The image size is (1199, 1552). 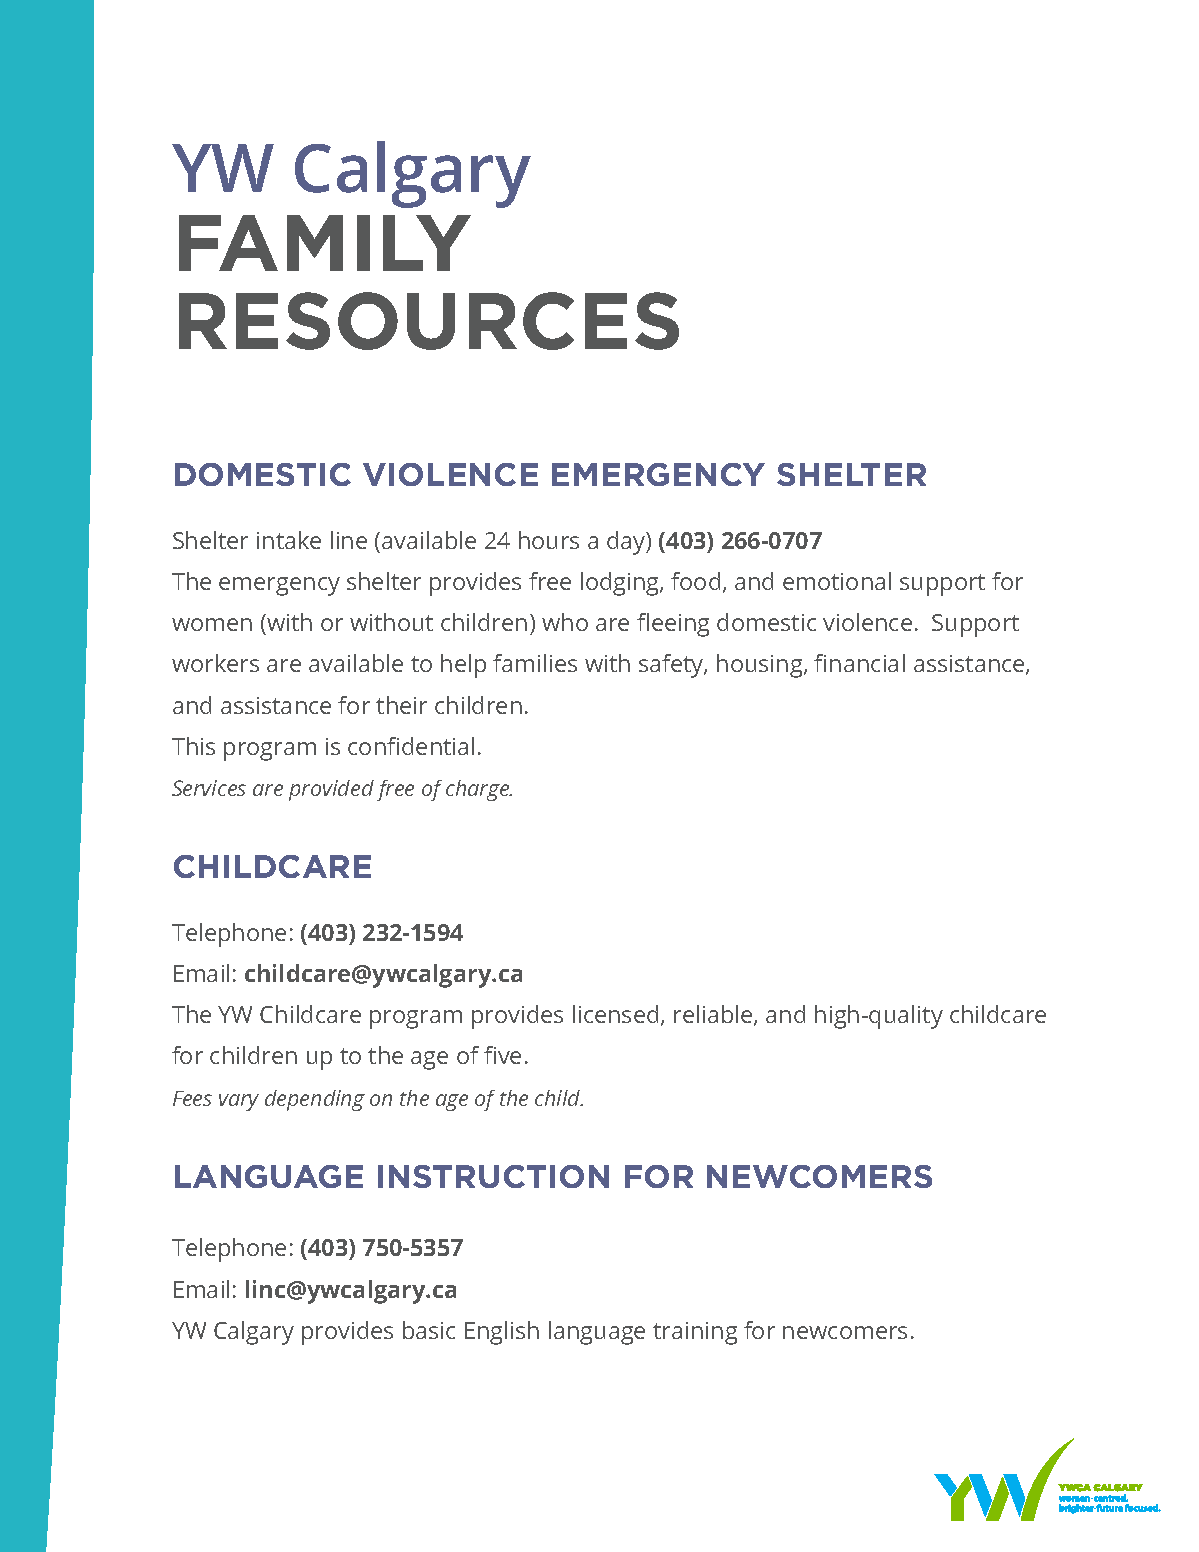 What do you see at coordinates (429, 321) in the document?
I see `RESOURCES` at bounding box center [429, 321].
